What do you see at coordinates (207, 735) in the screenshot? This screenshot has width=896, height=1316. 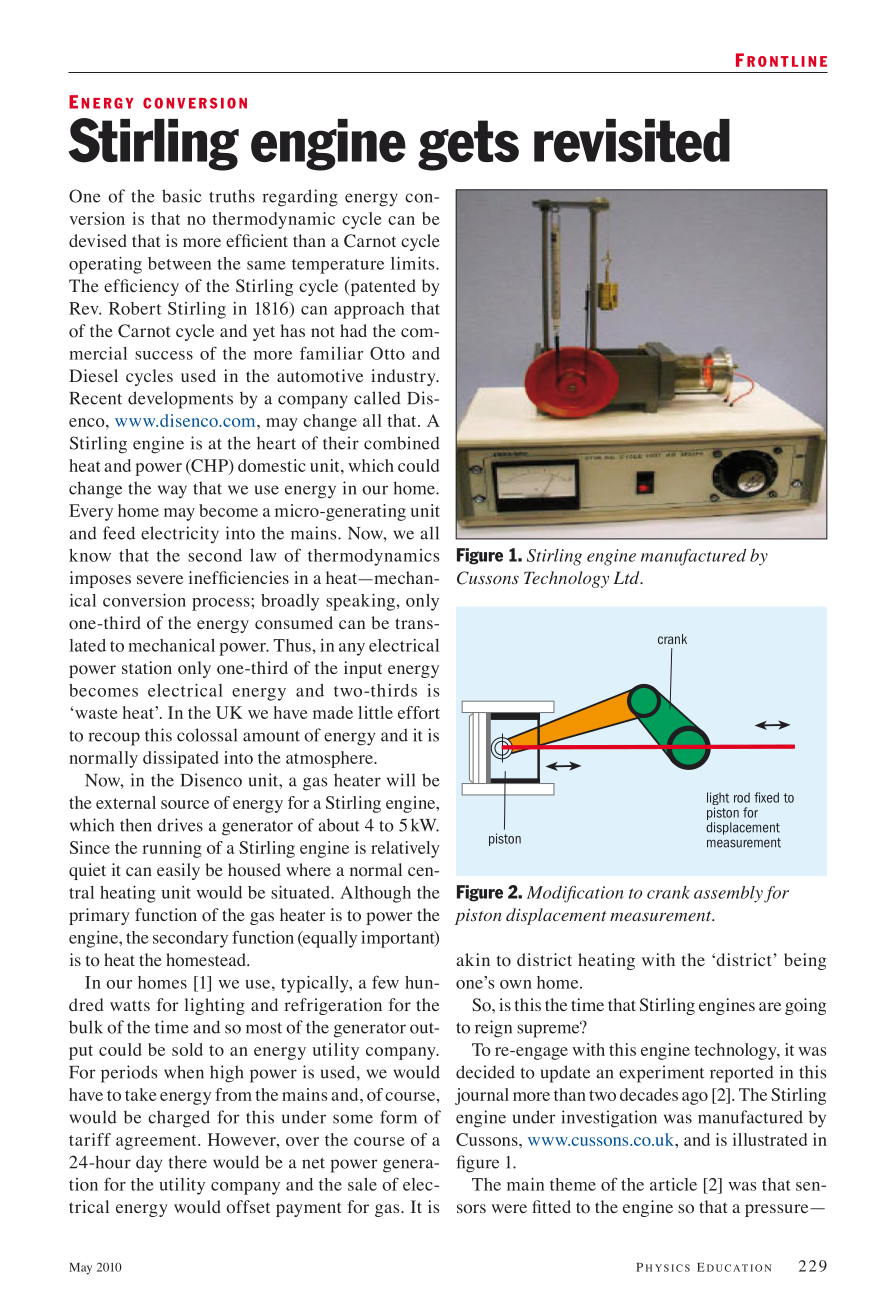 I see `colossal` at bounding box center [207, 735].
